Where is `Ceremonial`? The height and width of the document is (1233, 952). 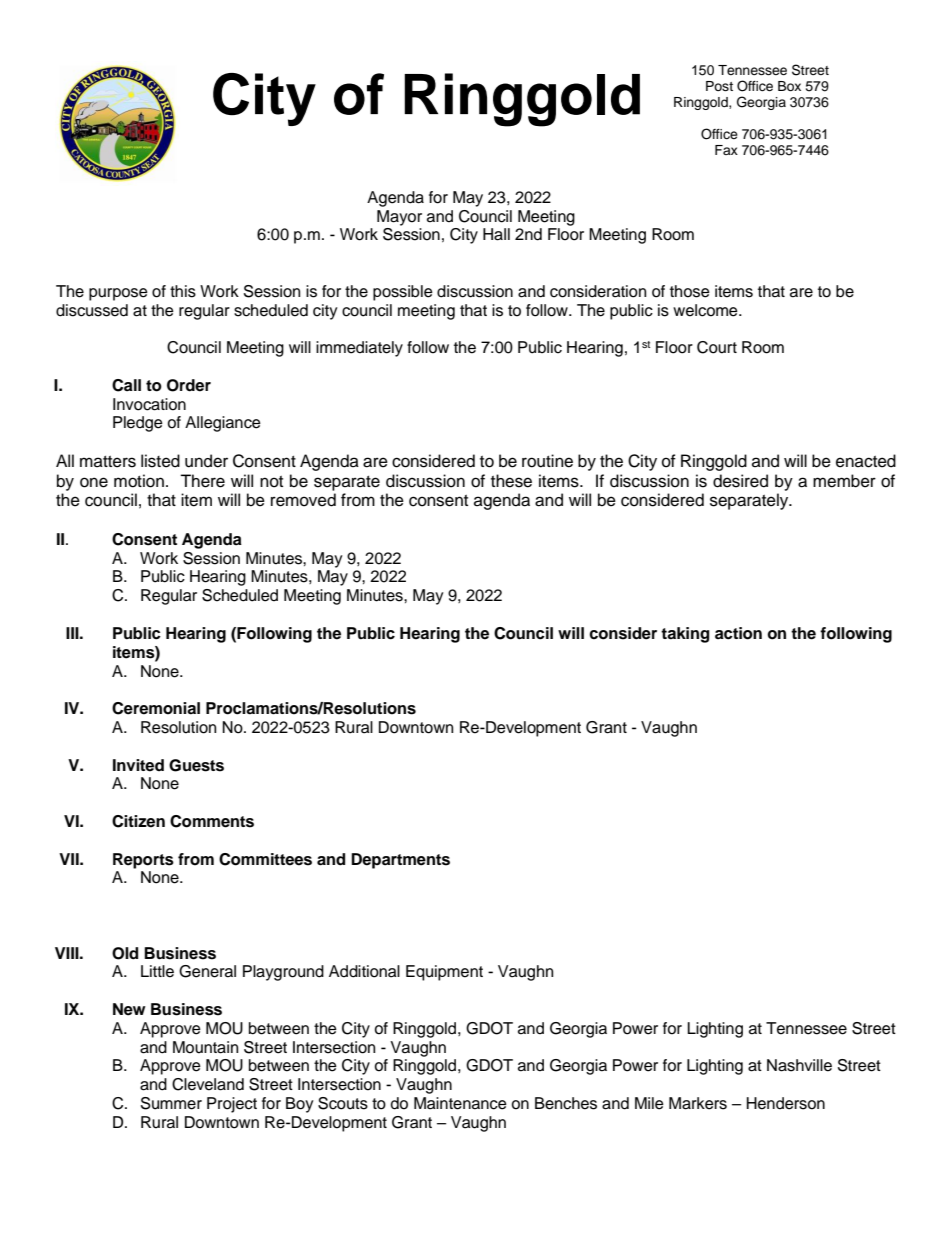
Ceremonial is located at coordinates (156, 708).
